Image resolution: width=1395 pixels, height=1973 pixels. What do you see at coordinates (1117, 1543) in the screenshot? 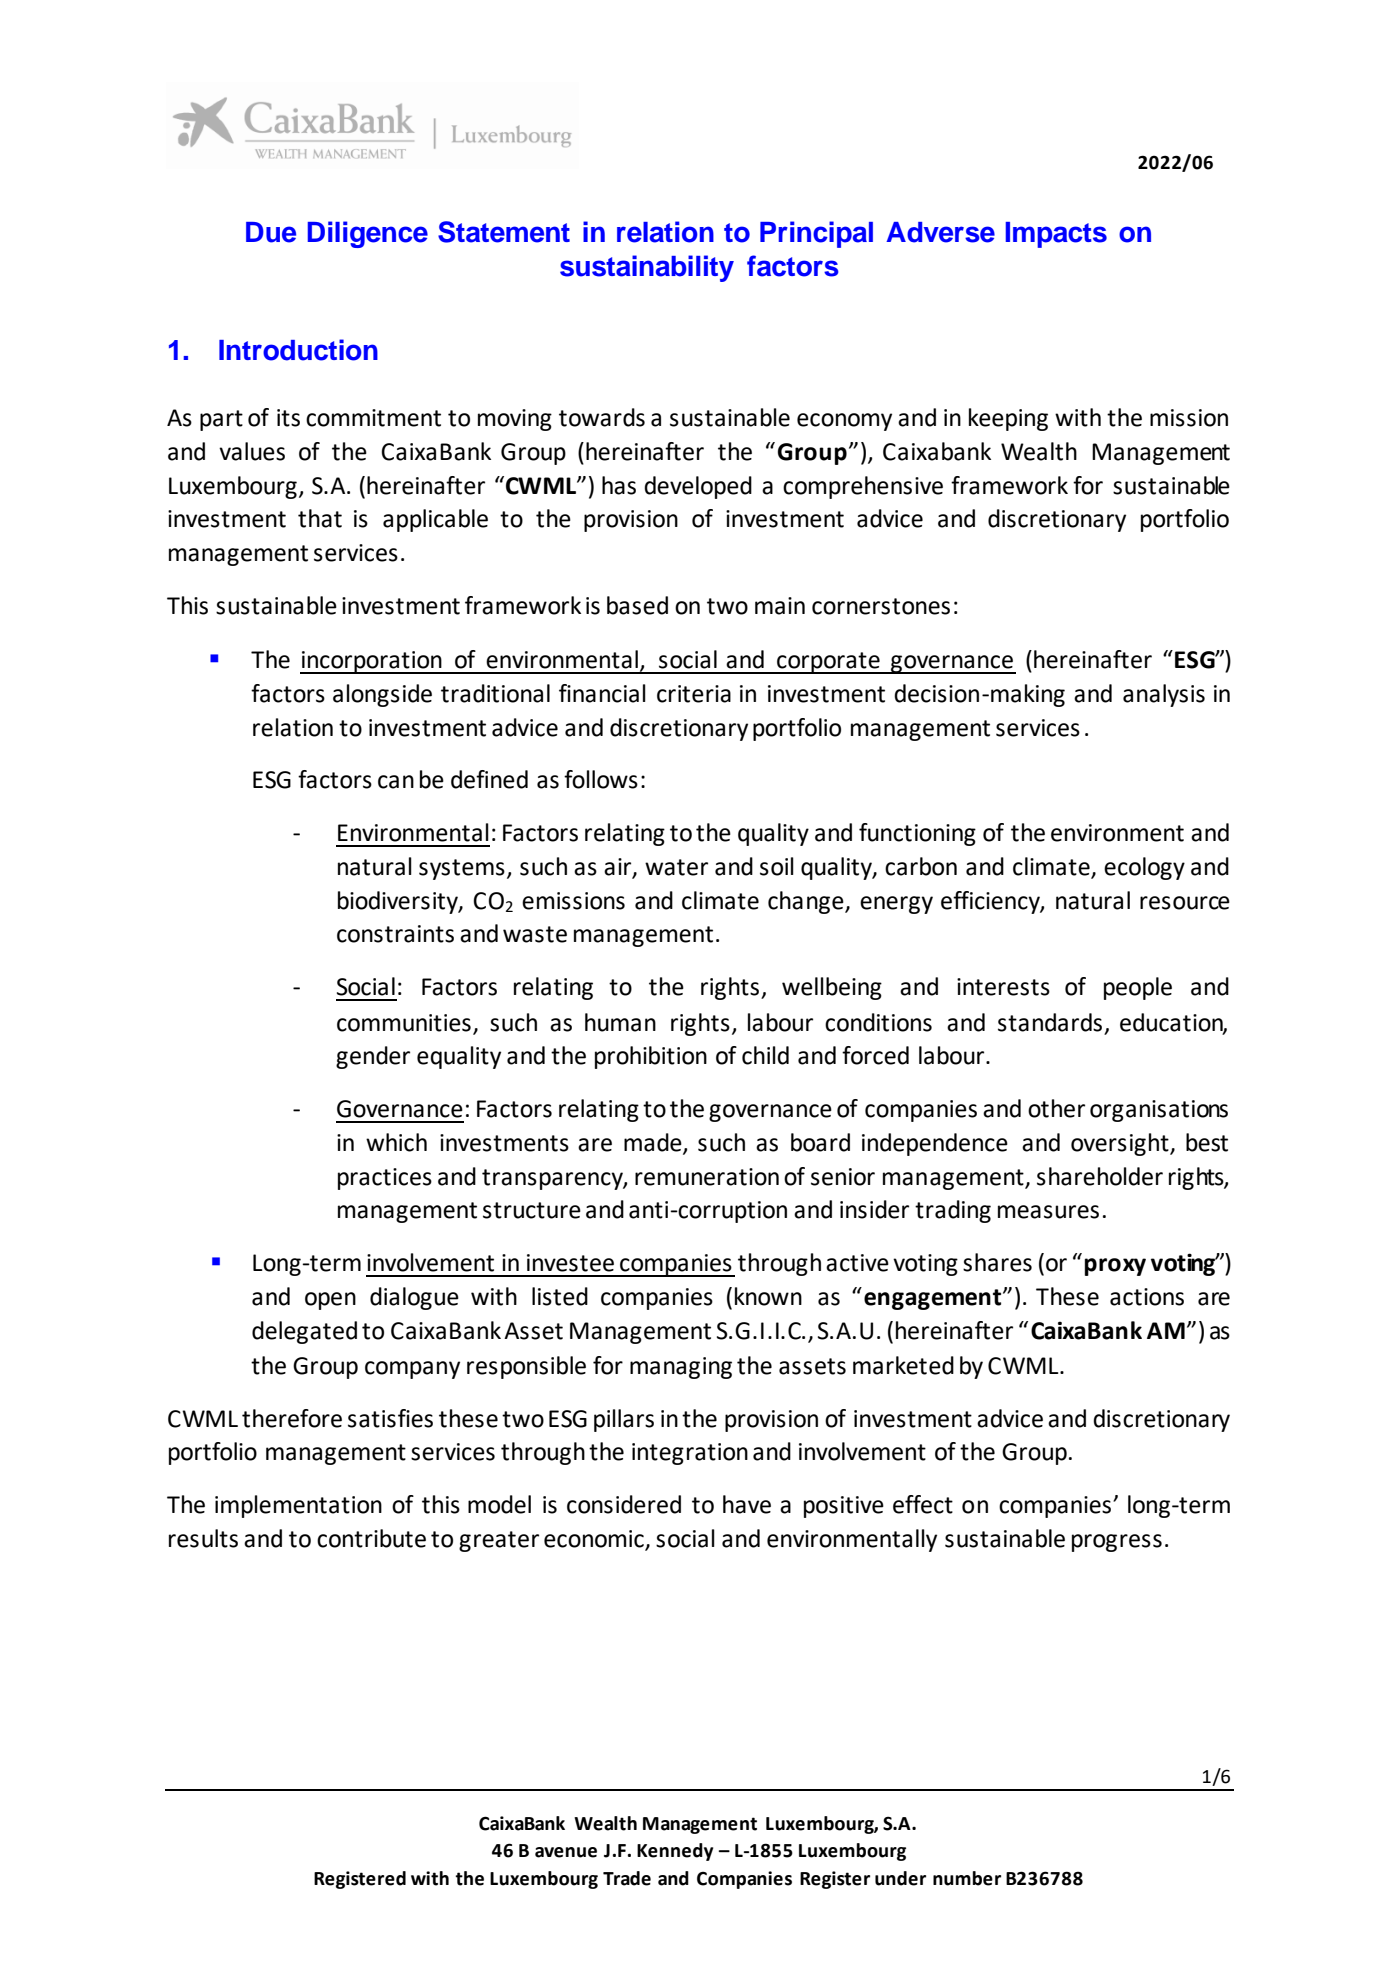
I see `progress` at bounding box center [1117, 1543].
